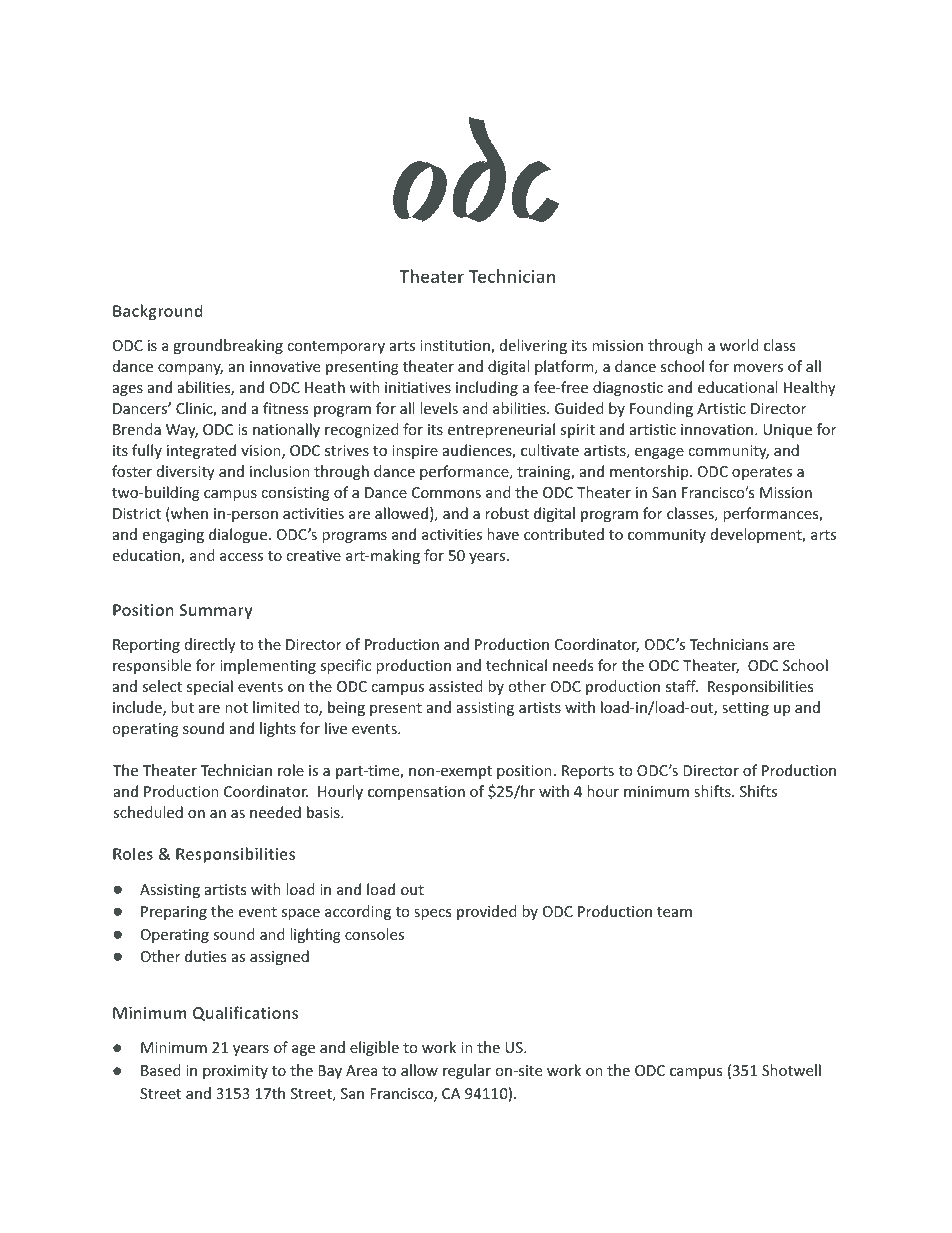 The image size is (952, 1233). What do you see at coordinates (148, 812) in the page?
I see `scheduled` at bounding box center [148, 812].
